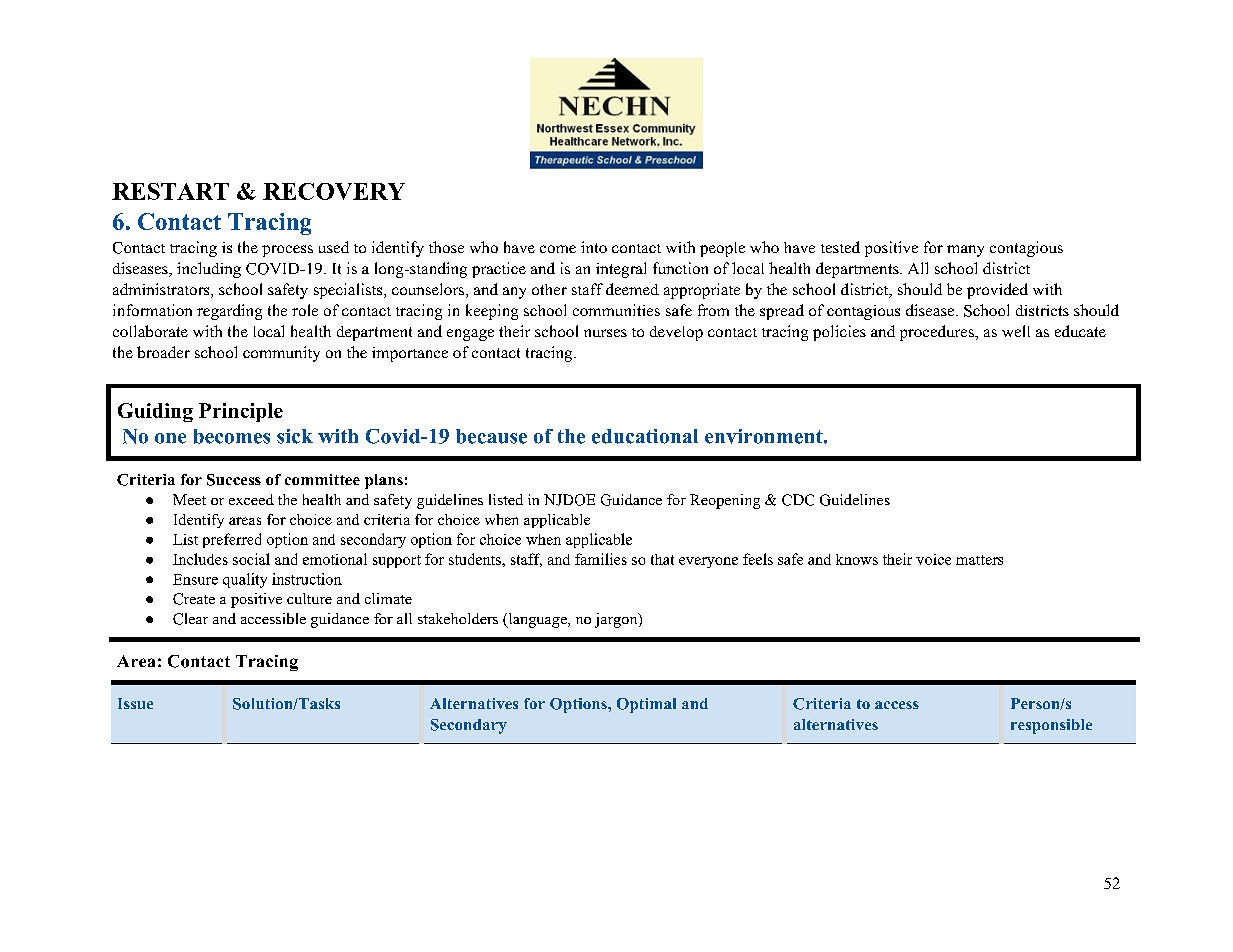  What do you see at coordinates (979, 560) in the screenshot?
I see `matters` at bounding box center [979, 560].
